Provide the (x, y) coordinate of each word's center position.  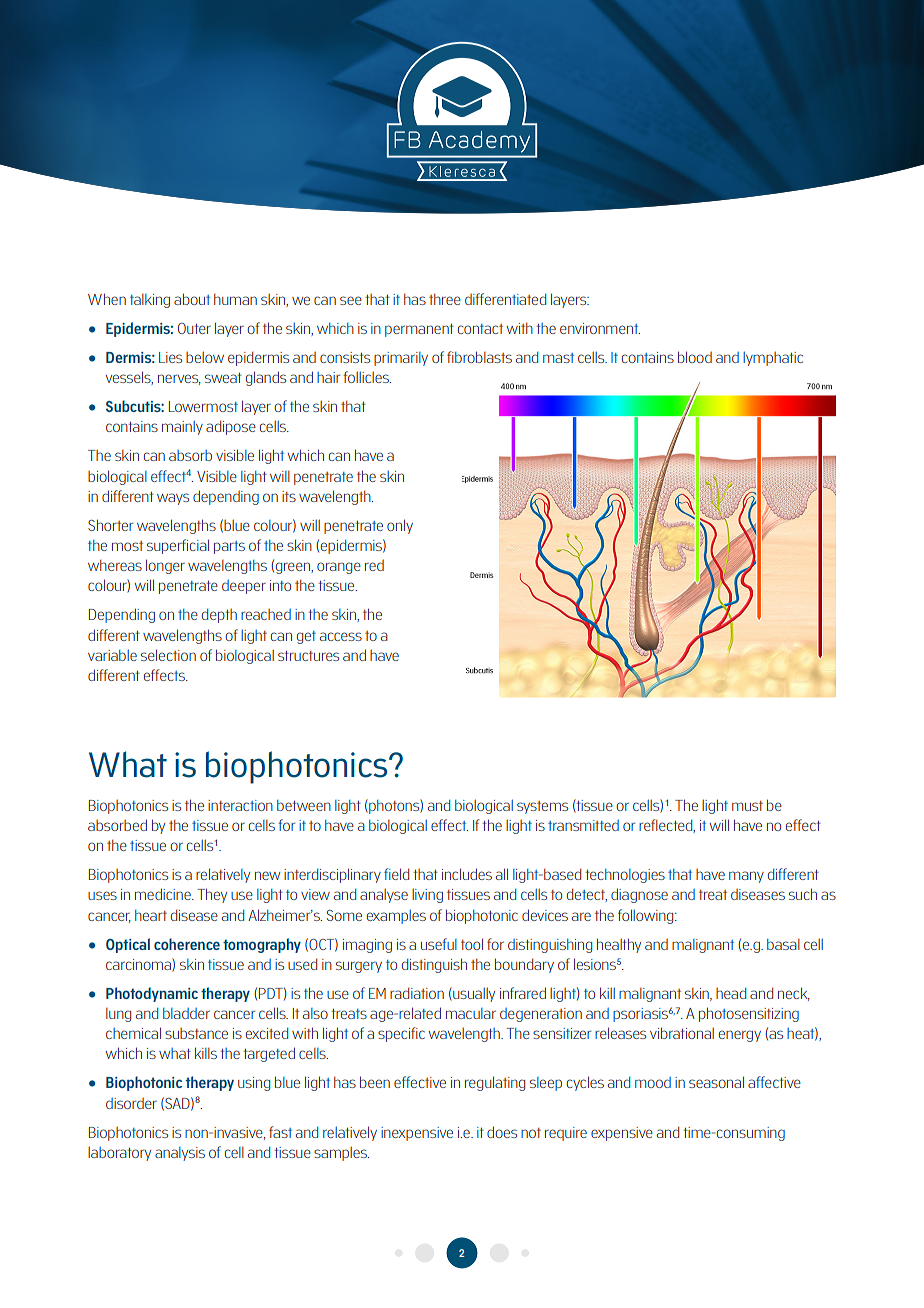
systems (542, 807)
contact (480, 329)
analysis (180, 1154)
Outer (194, 328)
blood (695, 357)
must (747, 806)
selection (168, 655)
